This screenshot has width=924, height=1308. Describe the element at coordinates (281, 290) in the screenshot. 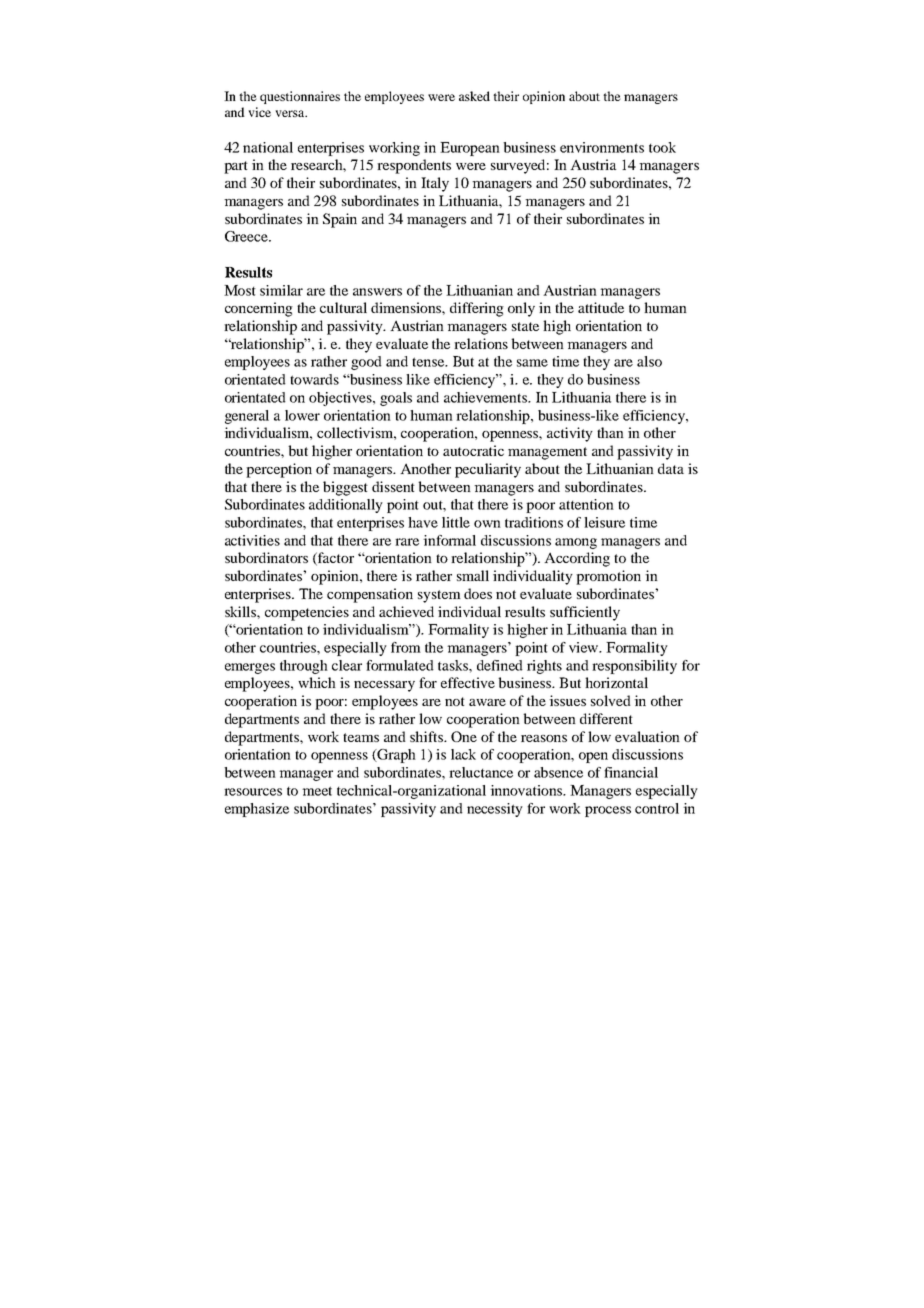

I see `similar` at that location.
